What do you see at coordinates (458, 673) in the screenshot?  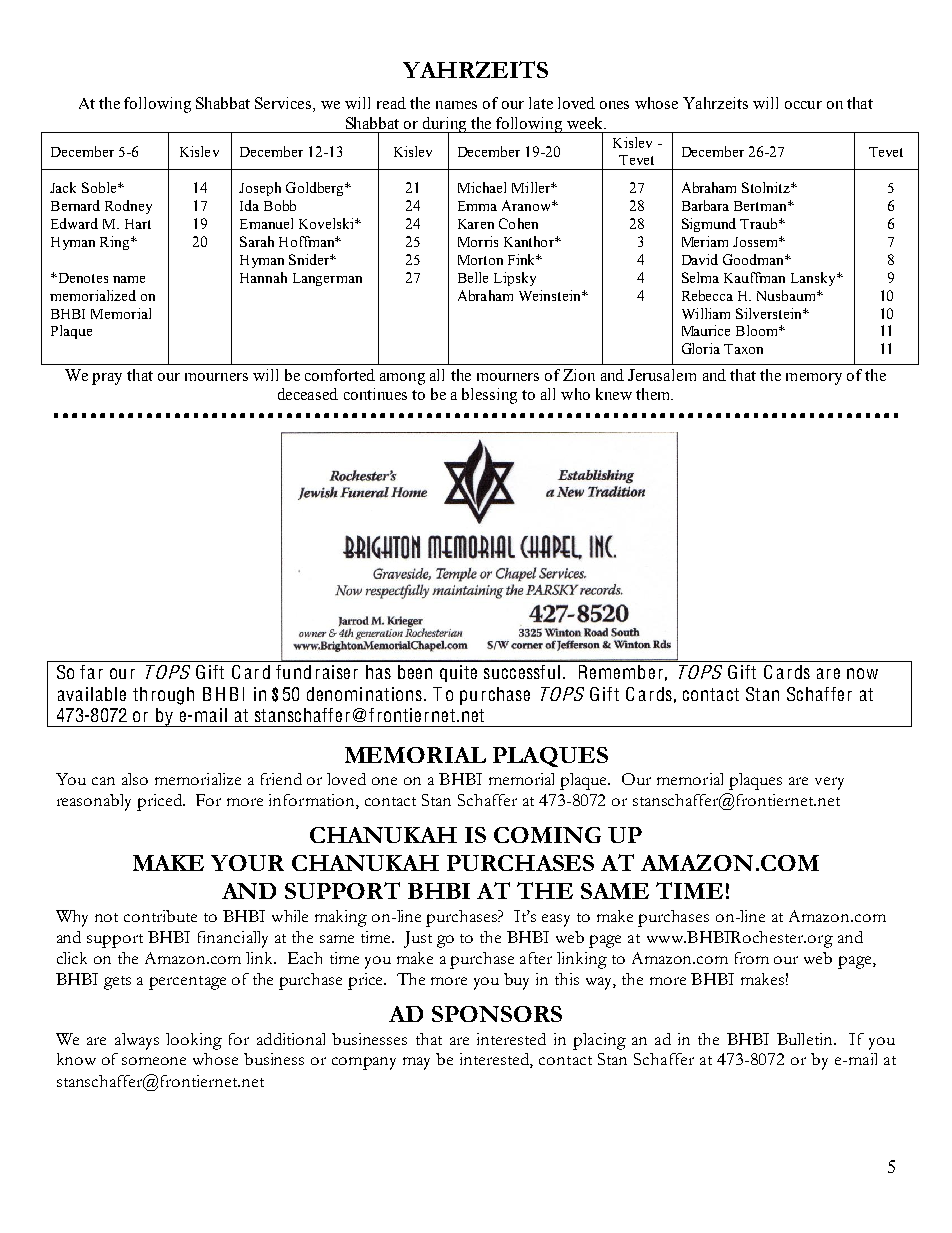 I see `quite` at bounding box center [458, 673].
